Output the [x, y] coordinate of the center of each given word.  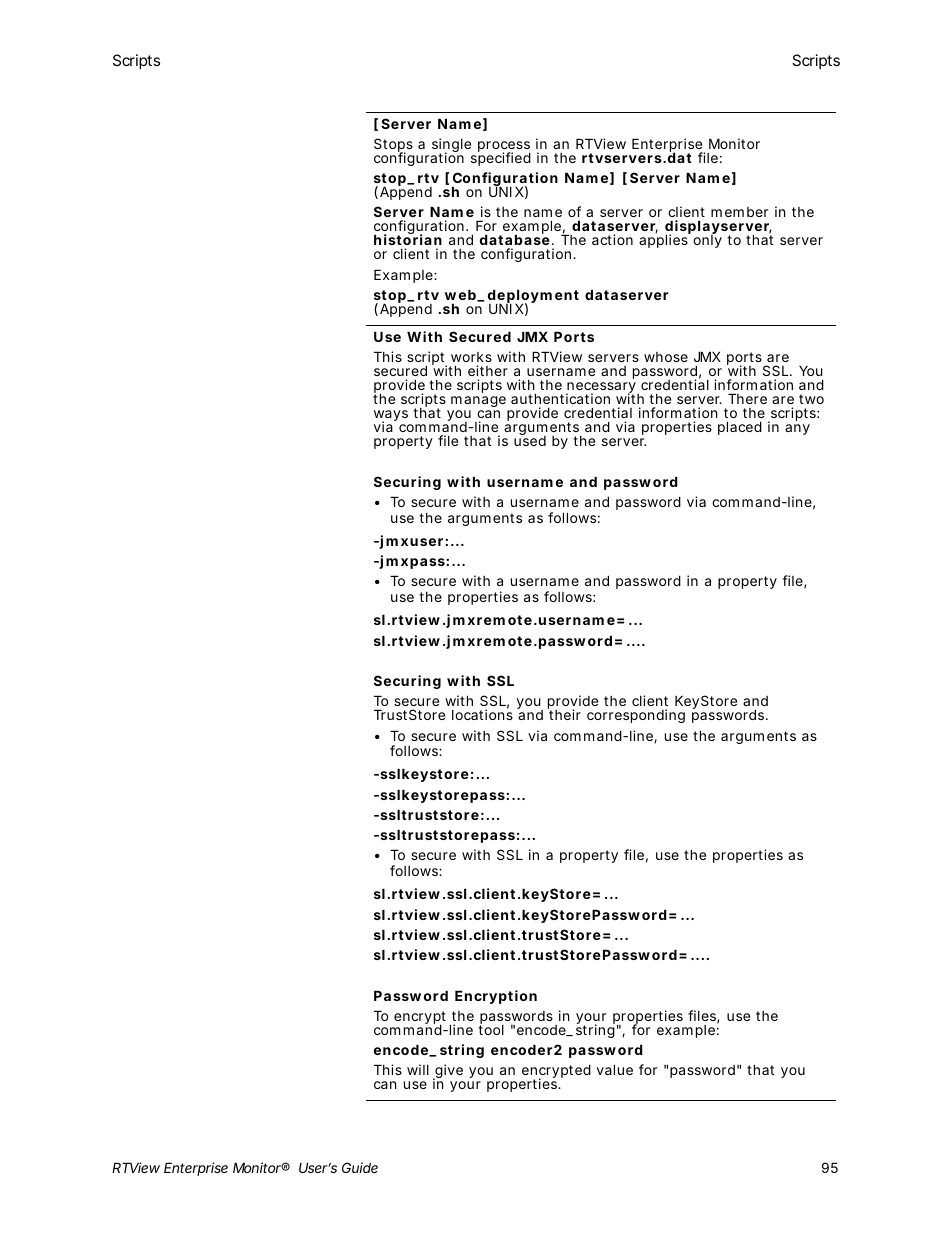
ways [392, 417]
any [797, 429]
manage [479, 403]
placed [740, 428]
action [612, 239]
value [615, 1069]
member [739, 212]
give [448, 1072]
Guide [360, 1167]
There [747, 398]
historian [408, 241]
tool [491, 1029]
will [418, 1069]
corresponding [636, 716]
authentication [560, 398]
